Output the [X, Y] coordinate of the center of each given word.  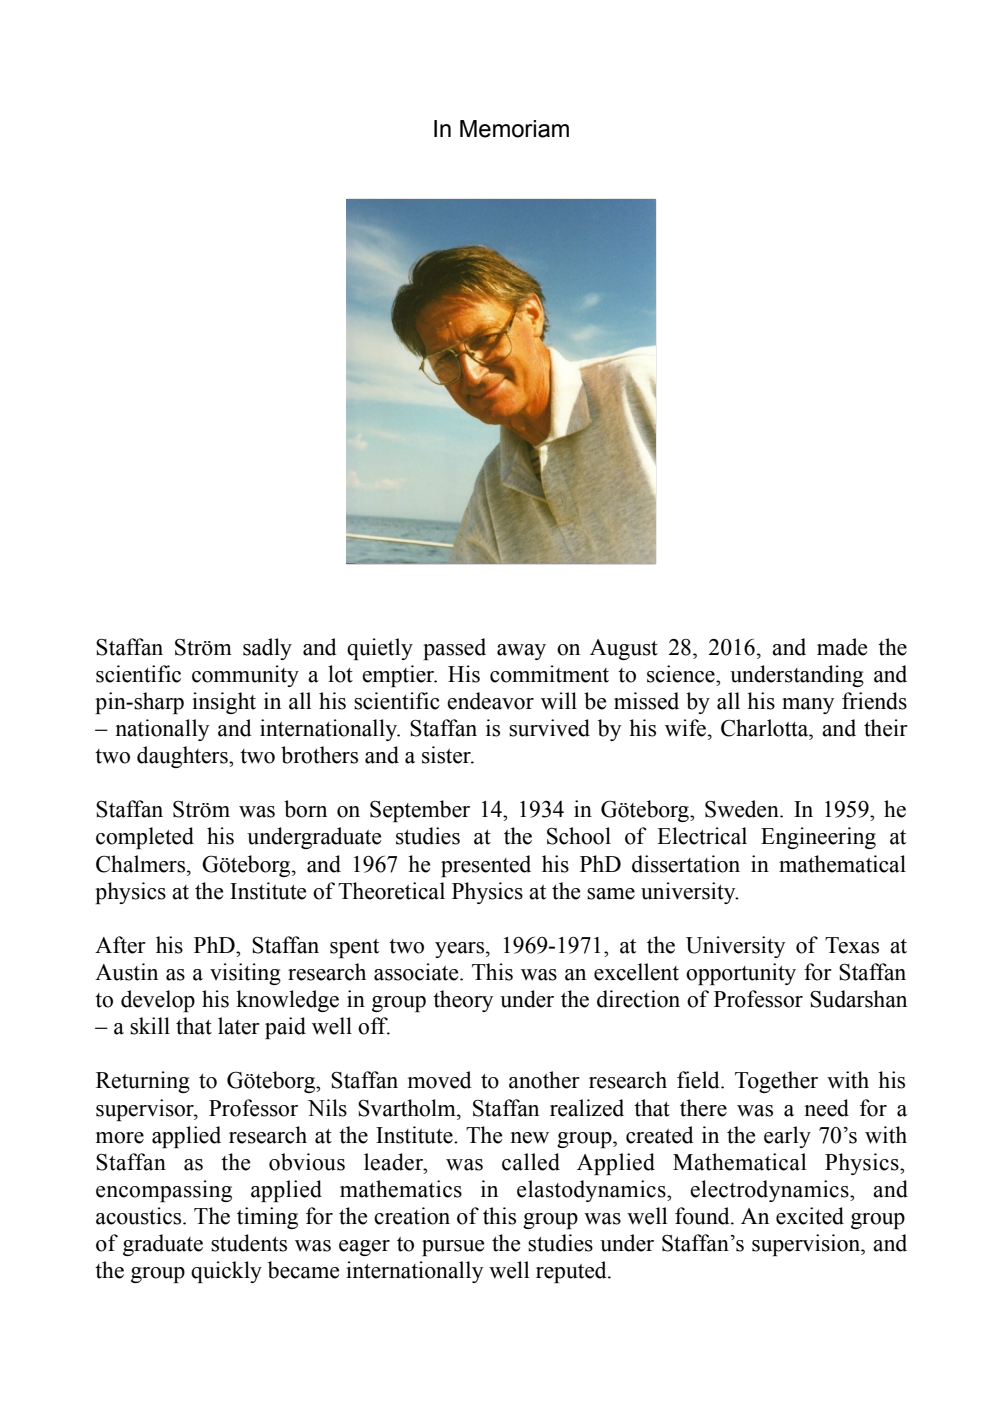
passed [454, 649]
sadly [267, 649]
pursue [453, 1248]
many [808, 706]
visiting [245, 974]
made [842, 647]
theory [463, 1001]
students [249, 1243]
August [624, 649]
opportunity [741, 974]
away [521, 652]
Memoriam [514, 129]
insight [224, 703]
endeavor [490, 701]
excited [810, 1216]
